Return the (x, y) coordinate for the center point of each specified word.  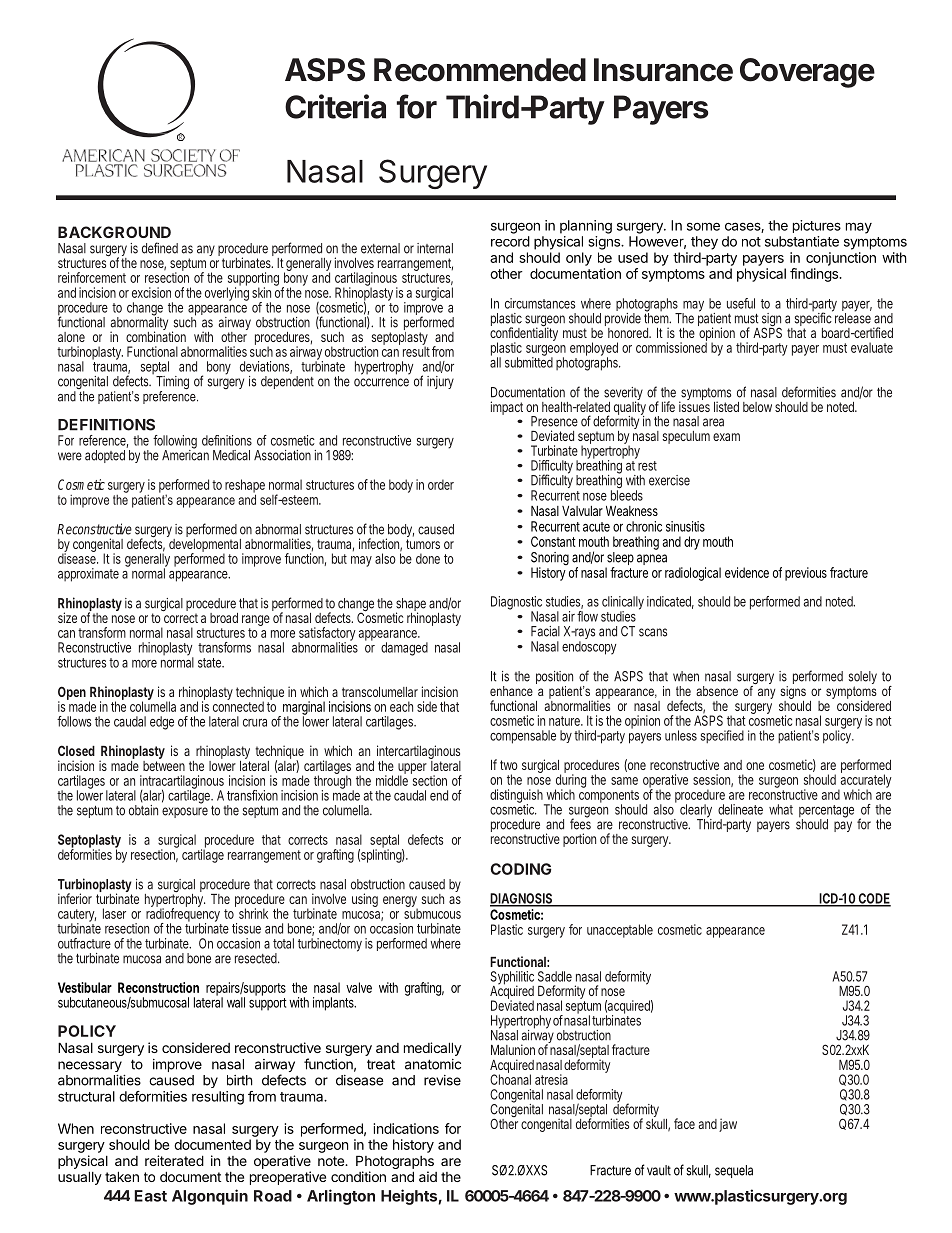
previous (806, 574)
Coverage (807, 73)
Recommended (480, 70)
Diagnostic (516, 604)
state (210, 663)
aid (428, 1176)
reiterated (174, 1160)
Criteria (335, 106)
